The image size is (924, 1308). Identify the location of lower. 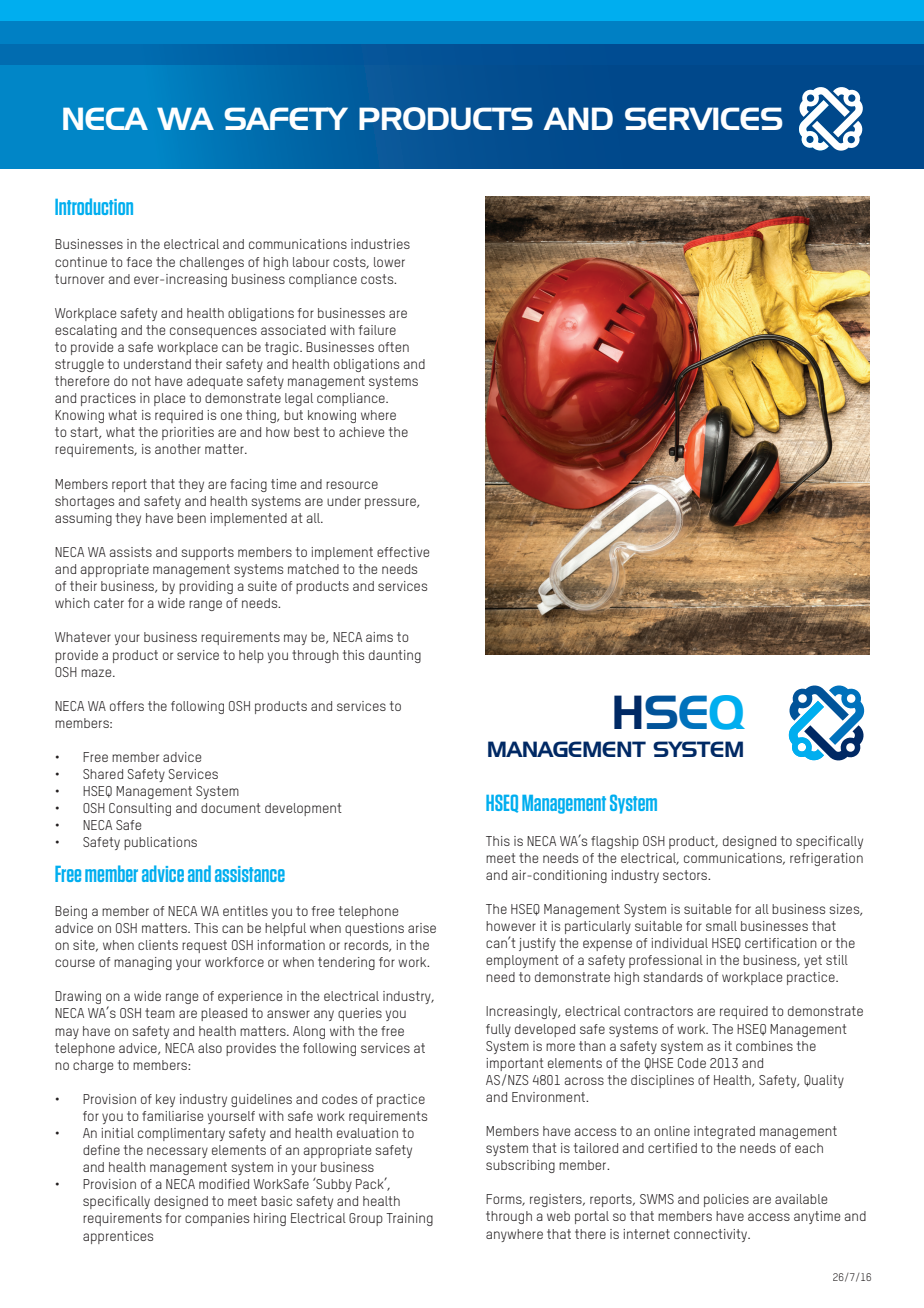
(389, 262).
